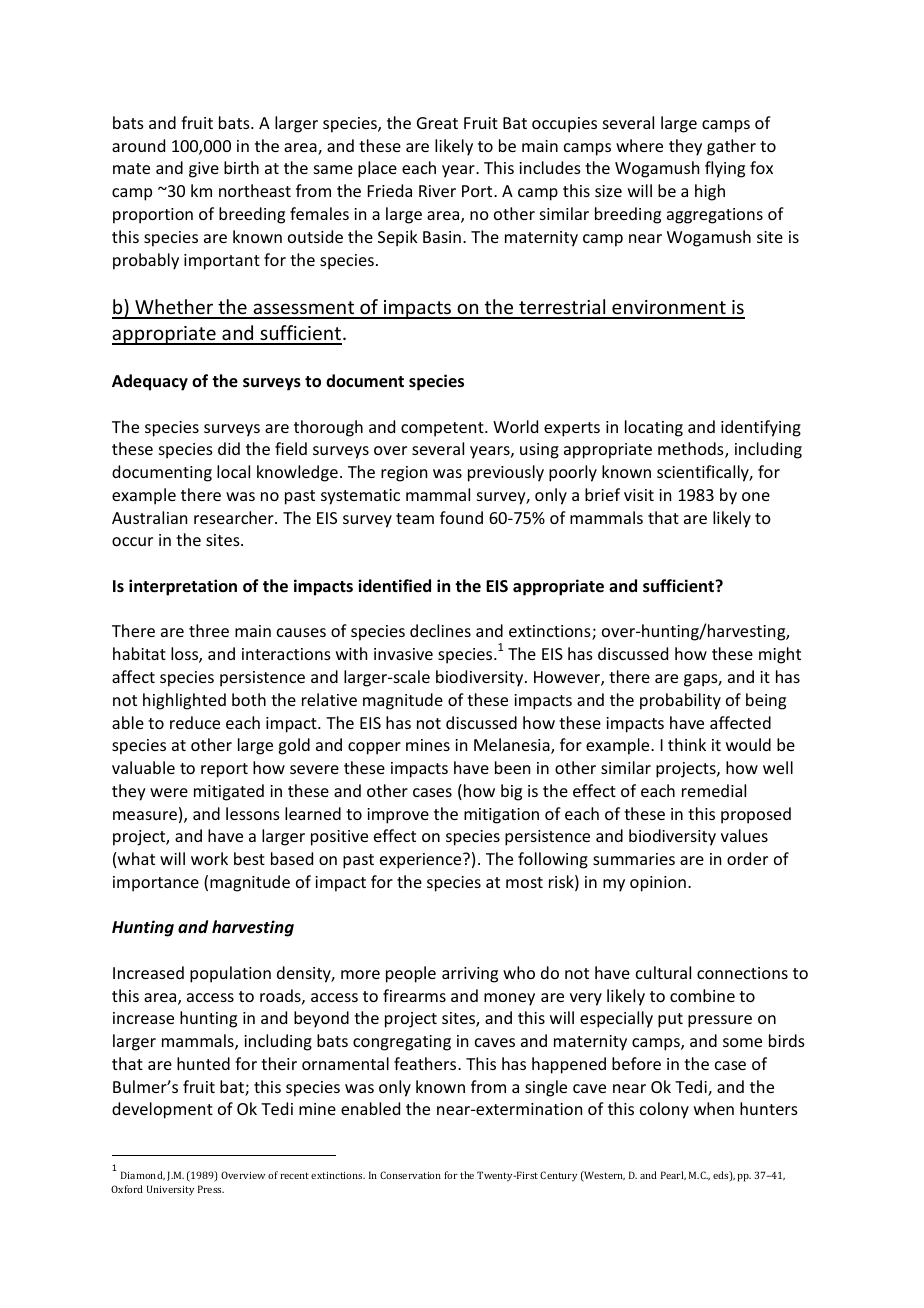 The height and width of the screenshot is (1308, 924). Describe the element at coordinates (744, 835) in the screenshot. I see `values` at that location.
